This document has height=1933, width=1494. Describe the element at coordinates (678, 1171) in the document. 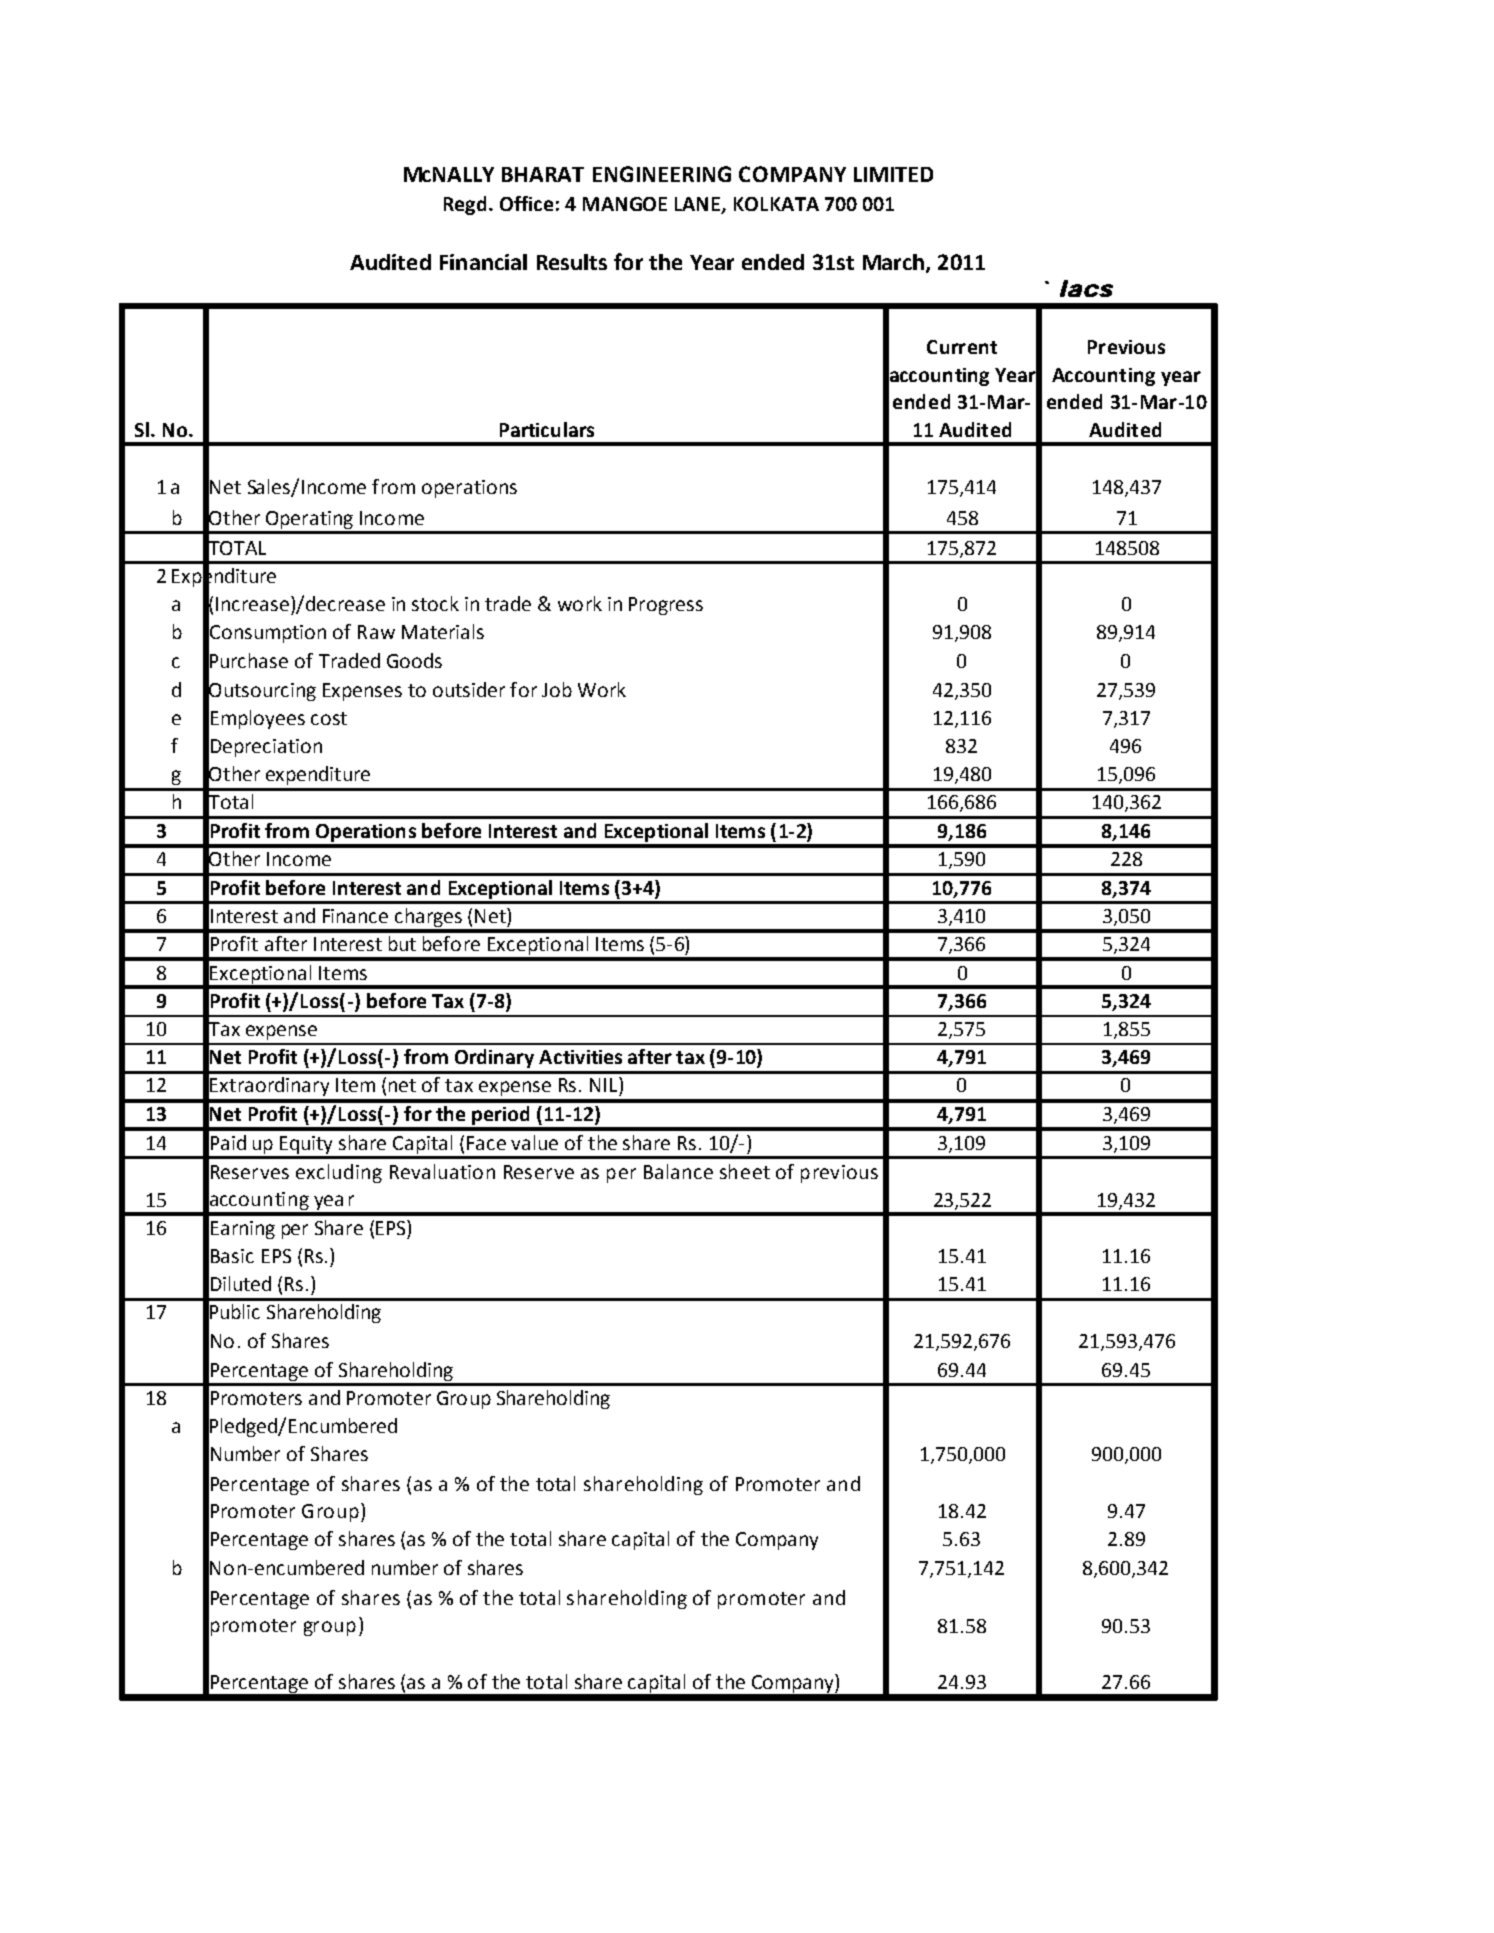

I see `Balance` at that location.
